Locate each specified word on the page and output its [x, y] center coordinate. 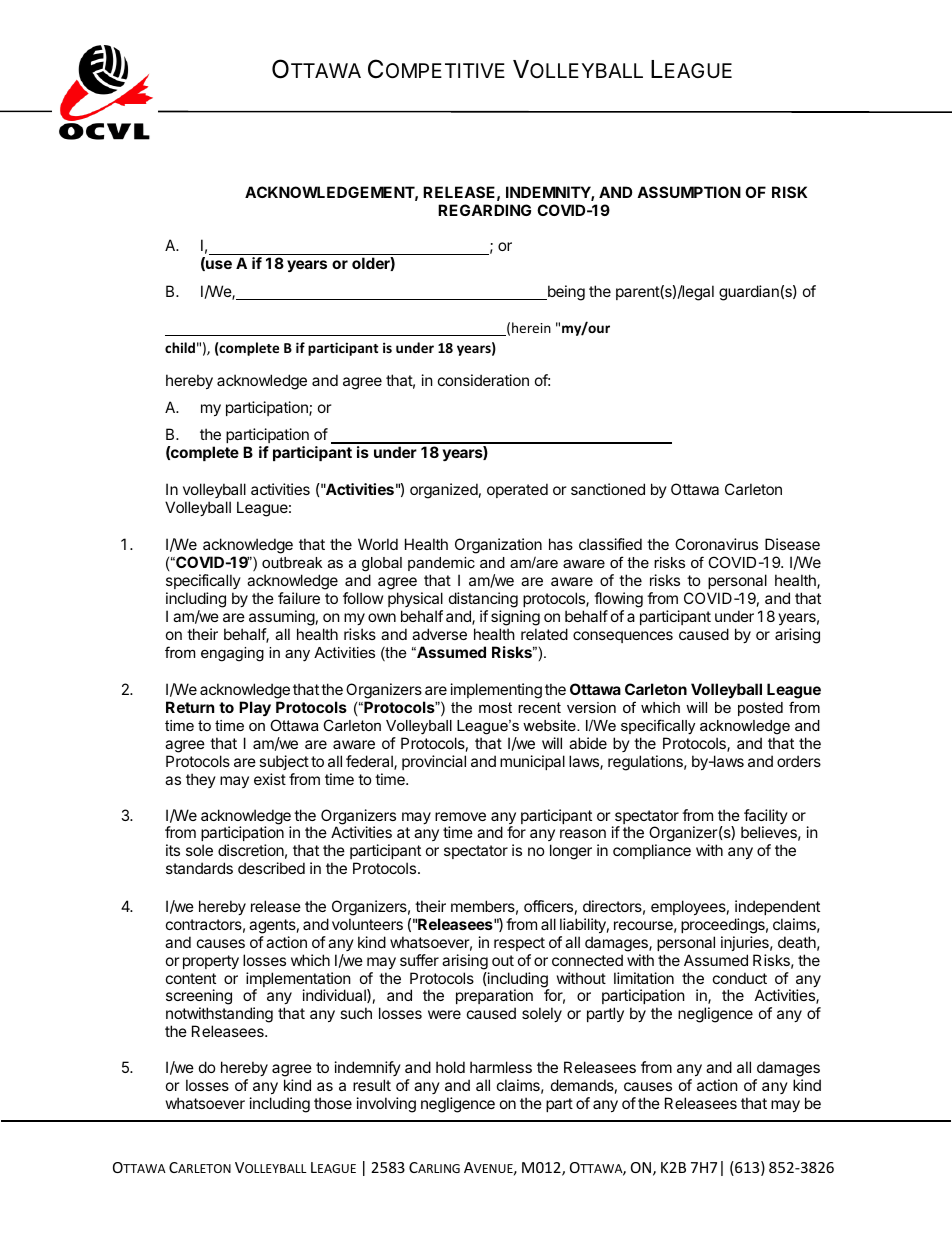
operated [517, 490]
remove [460, 816]
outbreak [292, 562]
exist [270, 779]
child [180, 347]
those [333, 1103]
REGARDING [484, 210]
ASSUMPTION [689, 192]
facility [765, 818]
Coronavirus [716, 544]
